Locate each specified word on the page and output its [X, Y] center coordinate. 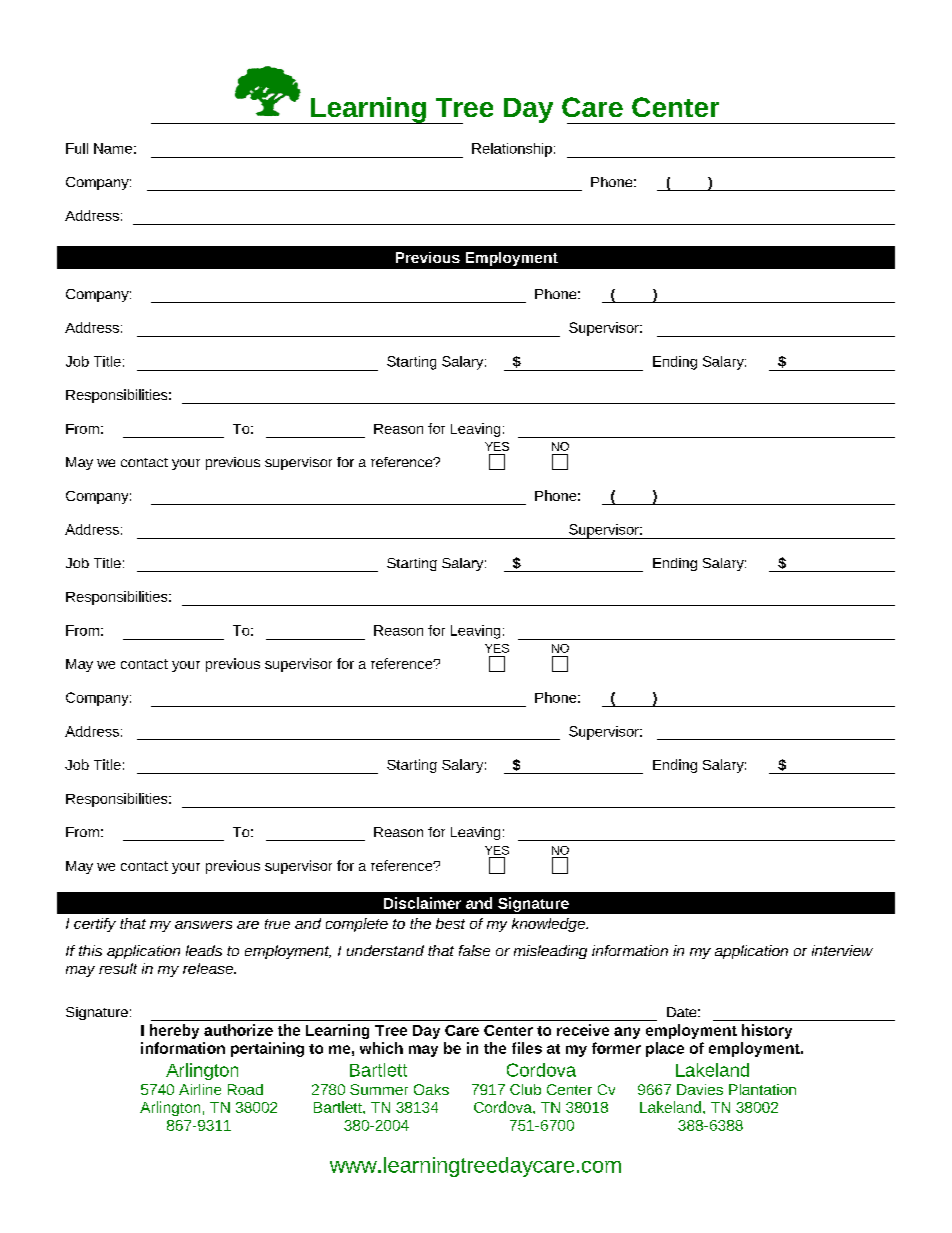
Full [77, 148]
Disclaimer [422, 903]
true [277, 924]
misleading [550, 952]
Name [113, 148]
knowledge [550, 925]
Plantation [762, 1089]
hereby [174, 1031]
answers [203, 925]
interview [842, 950]
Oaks [431, 1089]
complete [357, 925]
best [450, 923]
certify [95, 925]
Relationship [512, 150]
